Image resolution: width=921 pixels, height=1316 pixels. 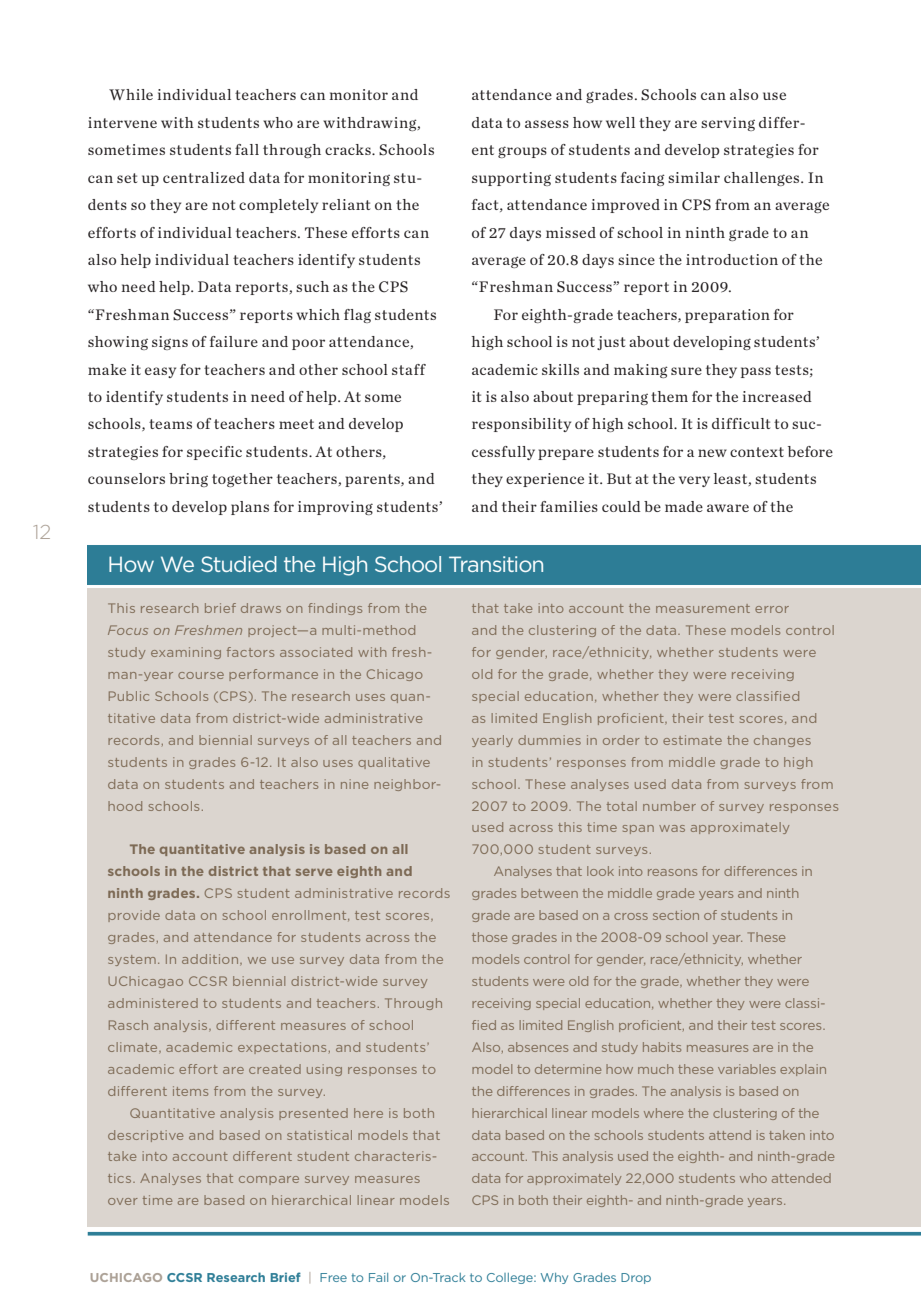 I want to click on over, so click(x=123, y=1201).
